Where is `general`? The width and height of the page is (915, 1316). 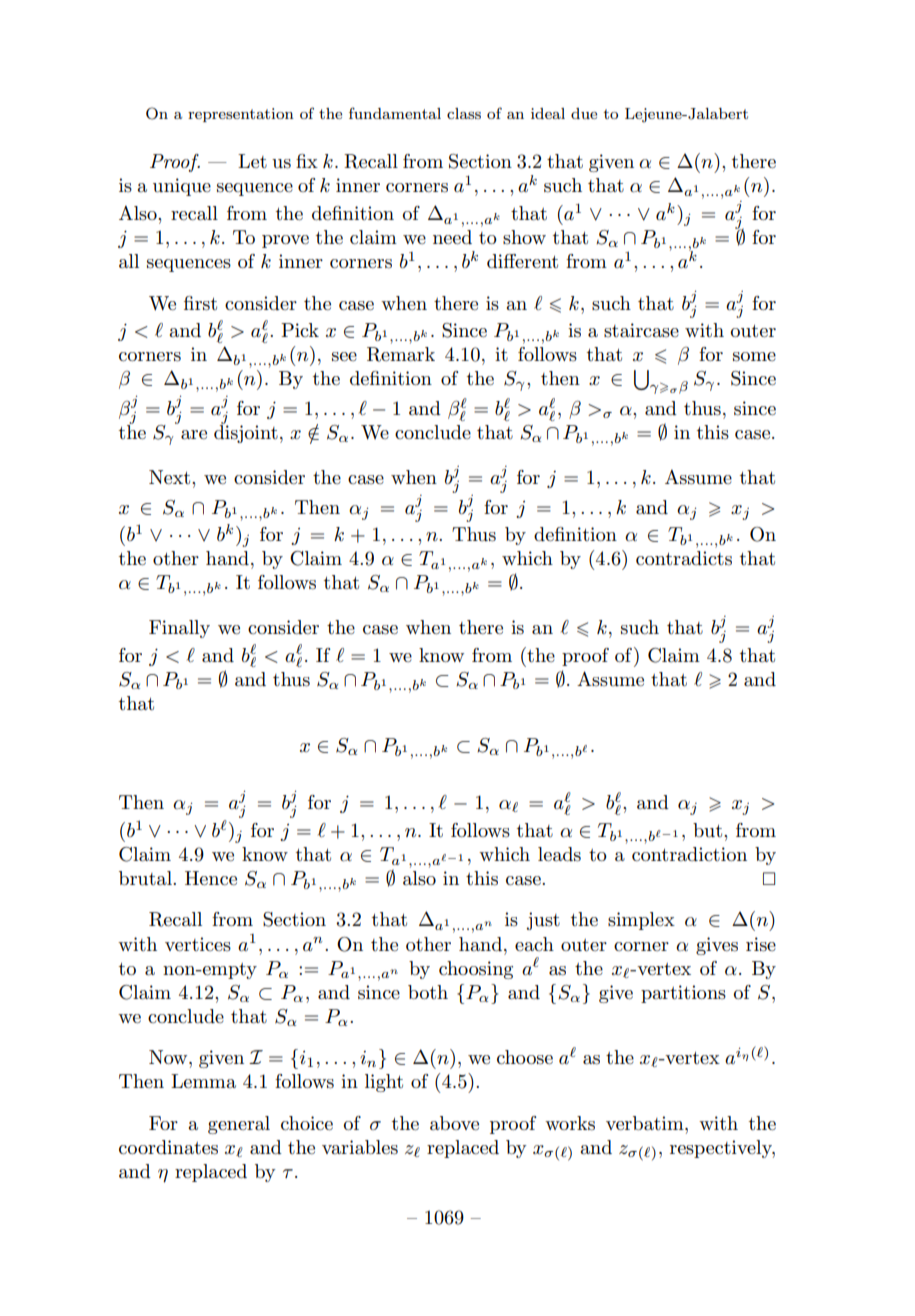
general is located at coordinates (239, 1125).
